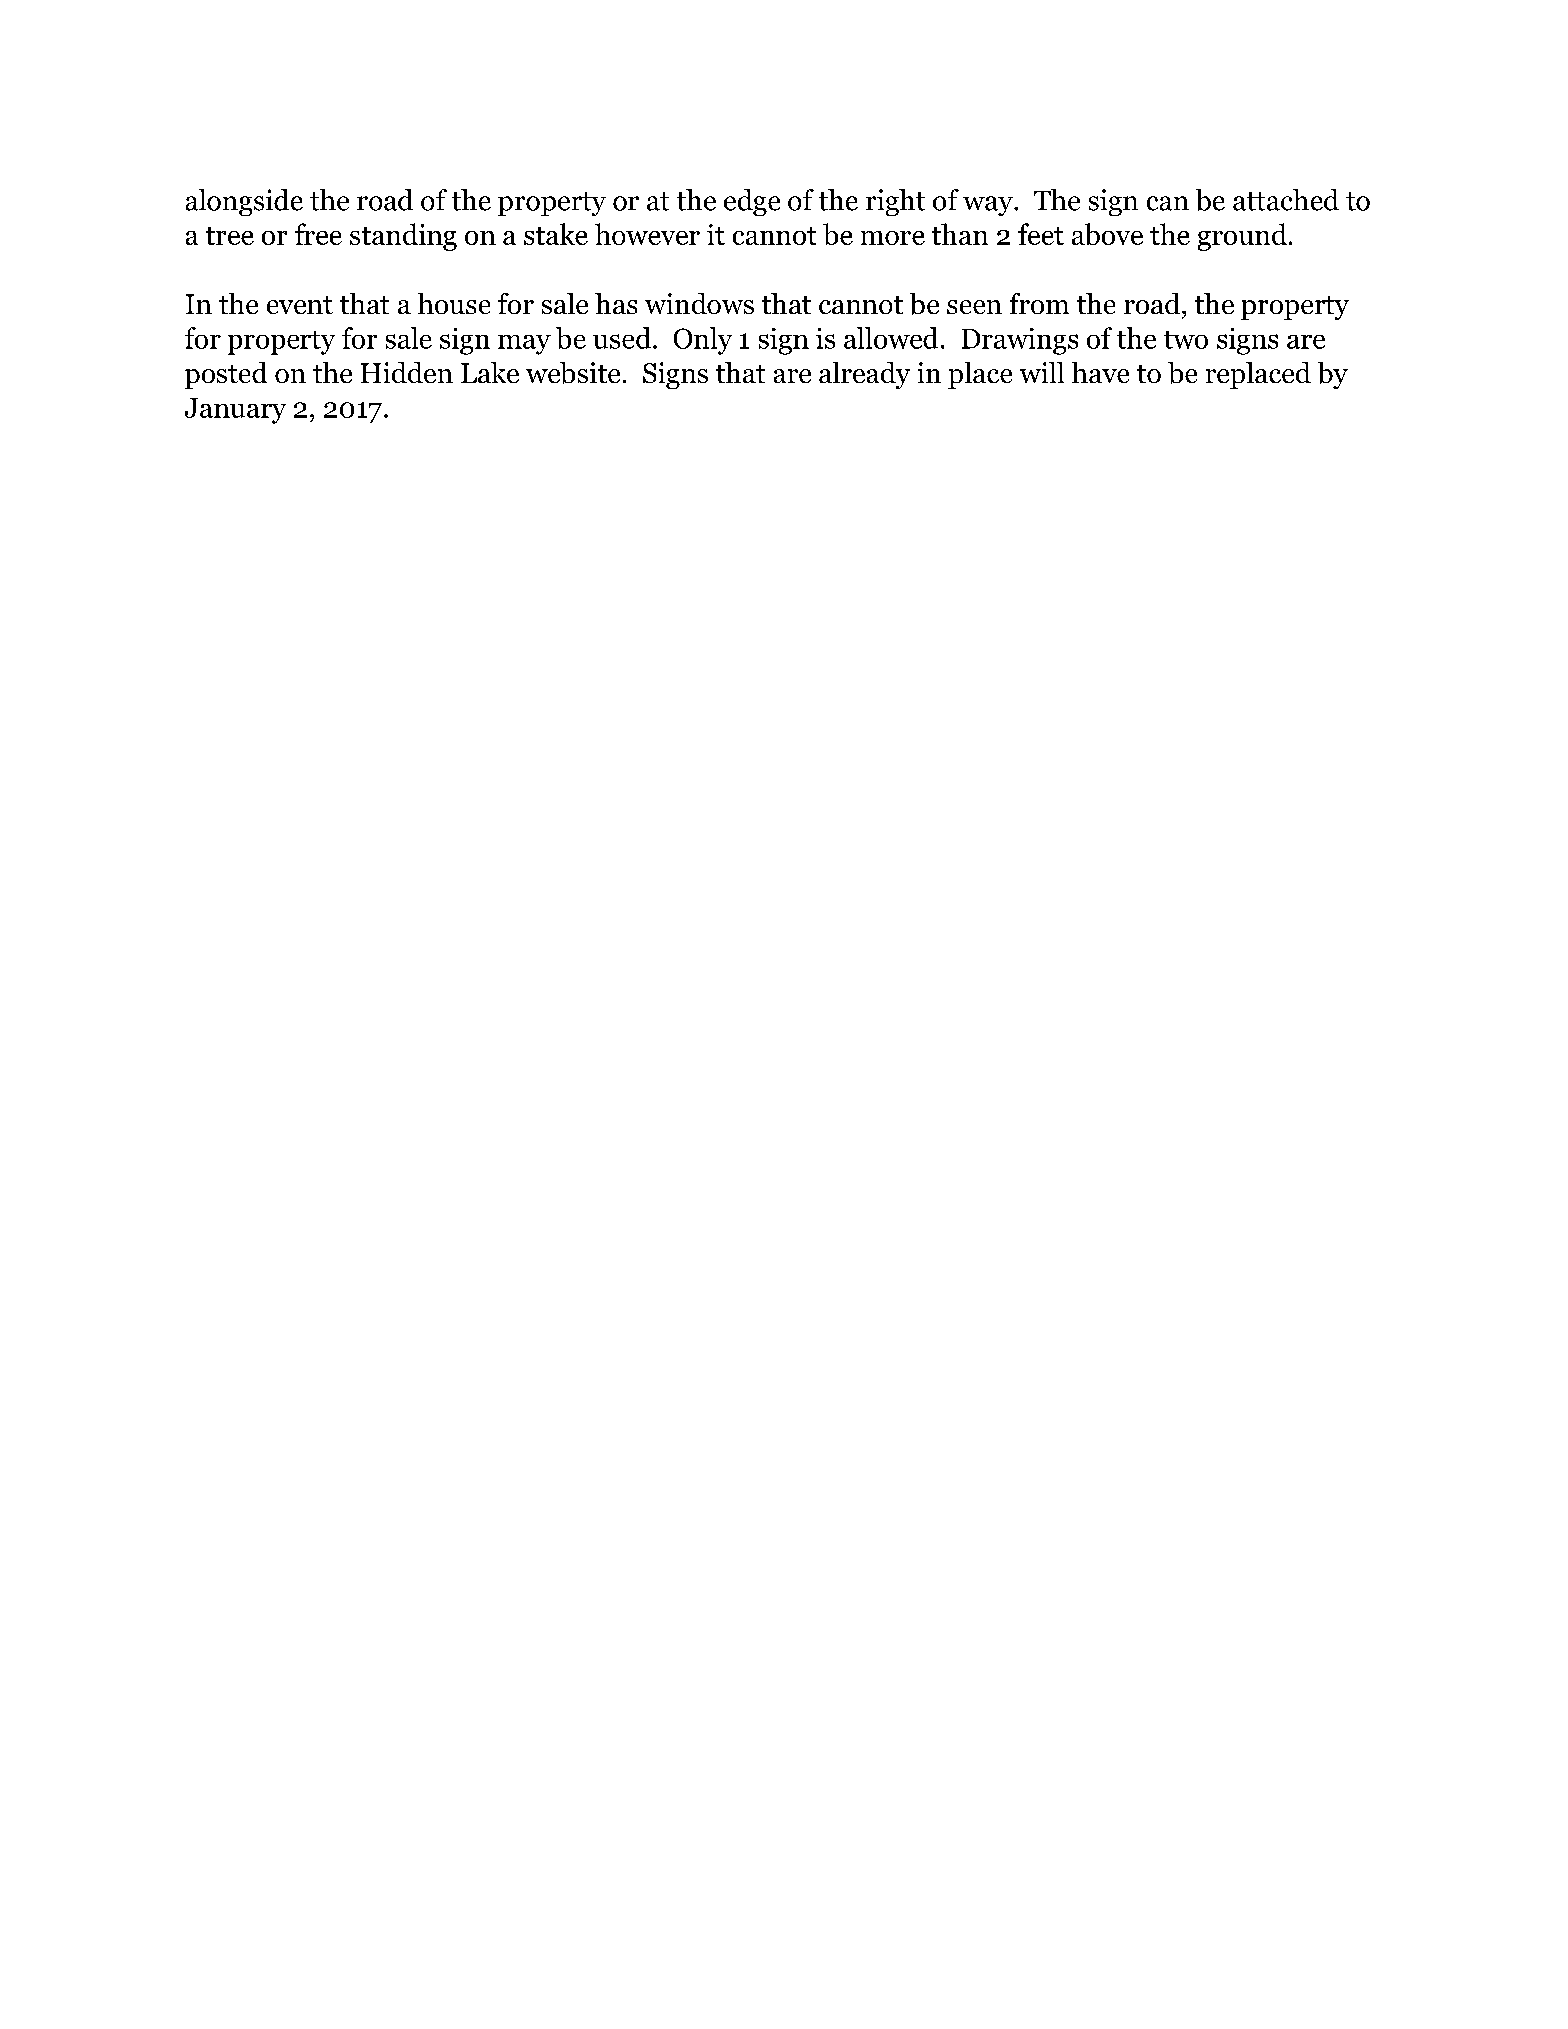 The height and width of the screenshot is (2029, 1568). Describe the element at coordinates (699, 303) in the screenshot. I see `windows` at that location.
